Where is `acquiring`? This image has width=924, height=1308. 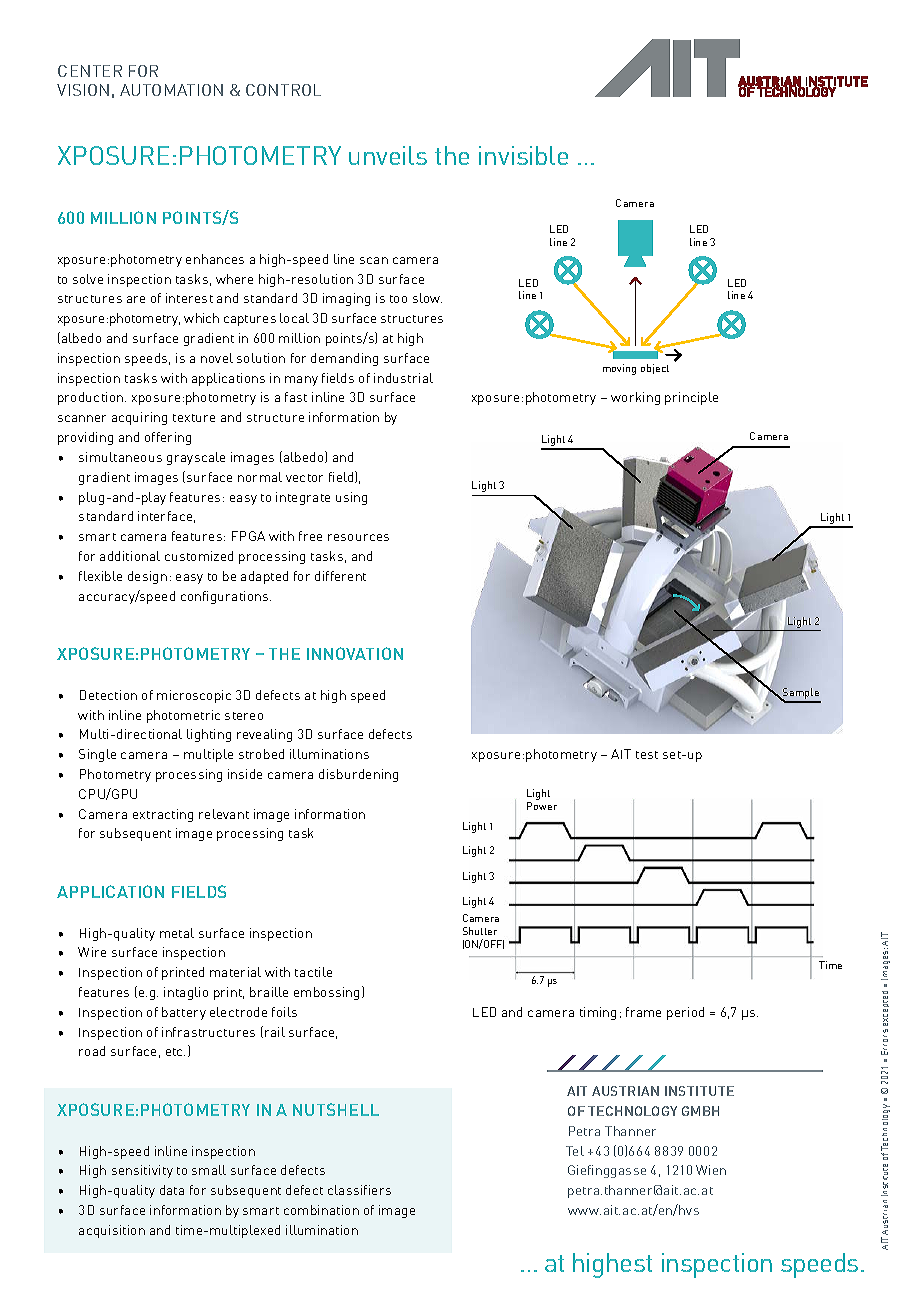 acquiring is located at coordinates (139, 418).
